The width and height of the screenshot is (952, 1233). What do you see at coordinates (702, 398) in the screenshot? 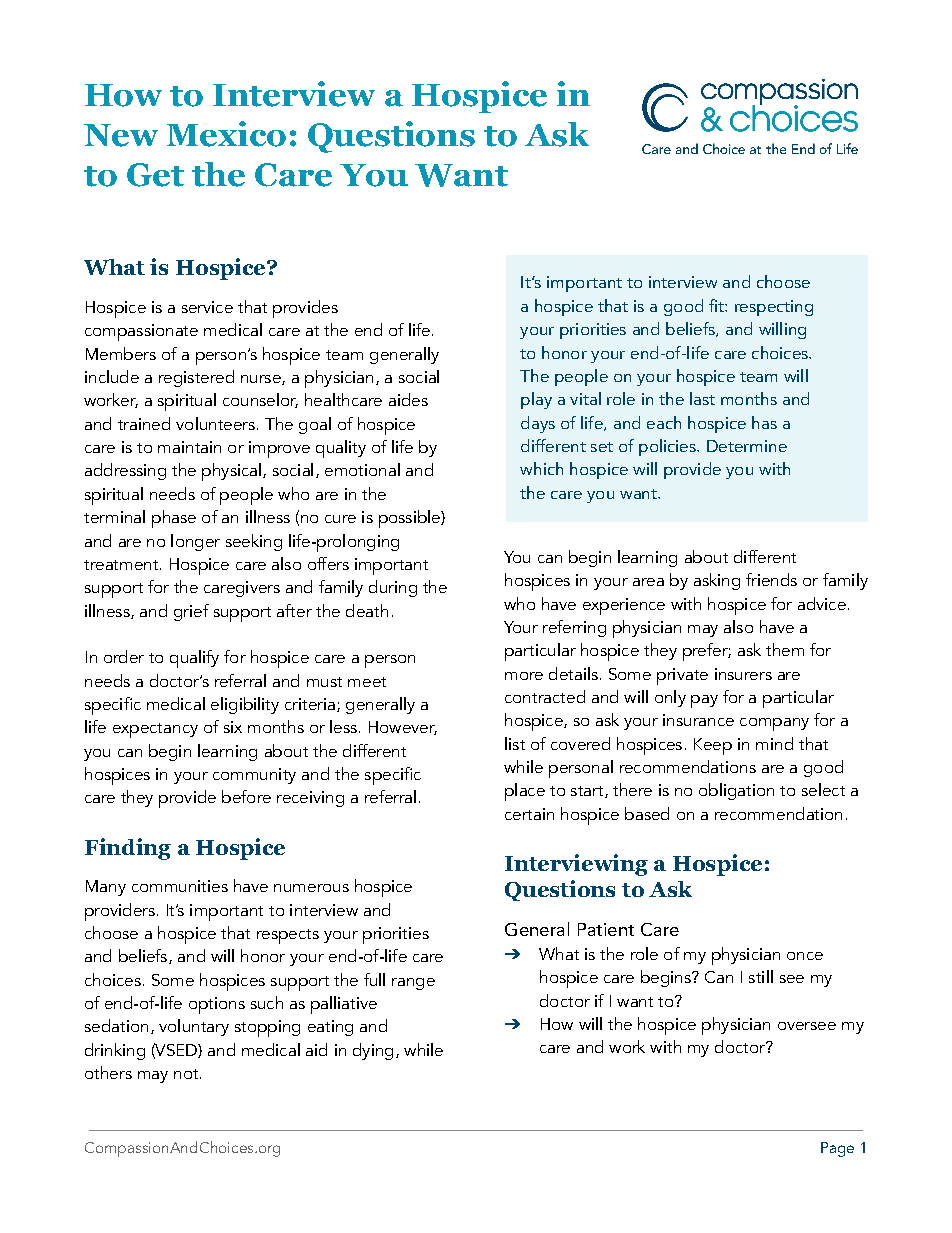
I see `last` at bounding box center [702, 398].
